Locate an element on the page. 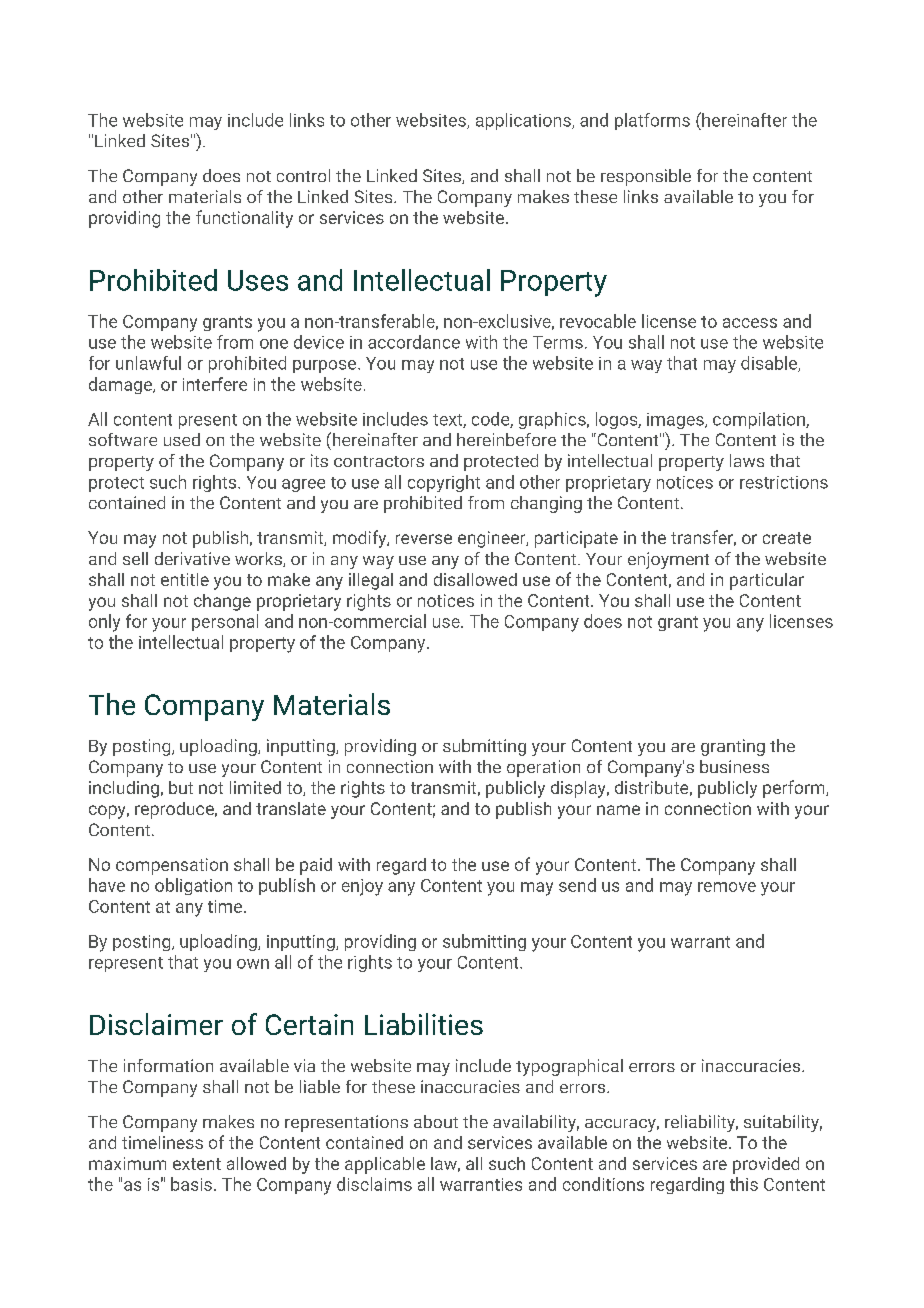  particular is located at coordinates (767, 581).
